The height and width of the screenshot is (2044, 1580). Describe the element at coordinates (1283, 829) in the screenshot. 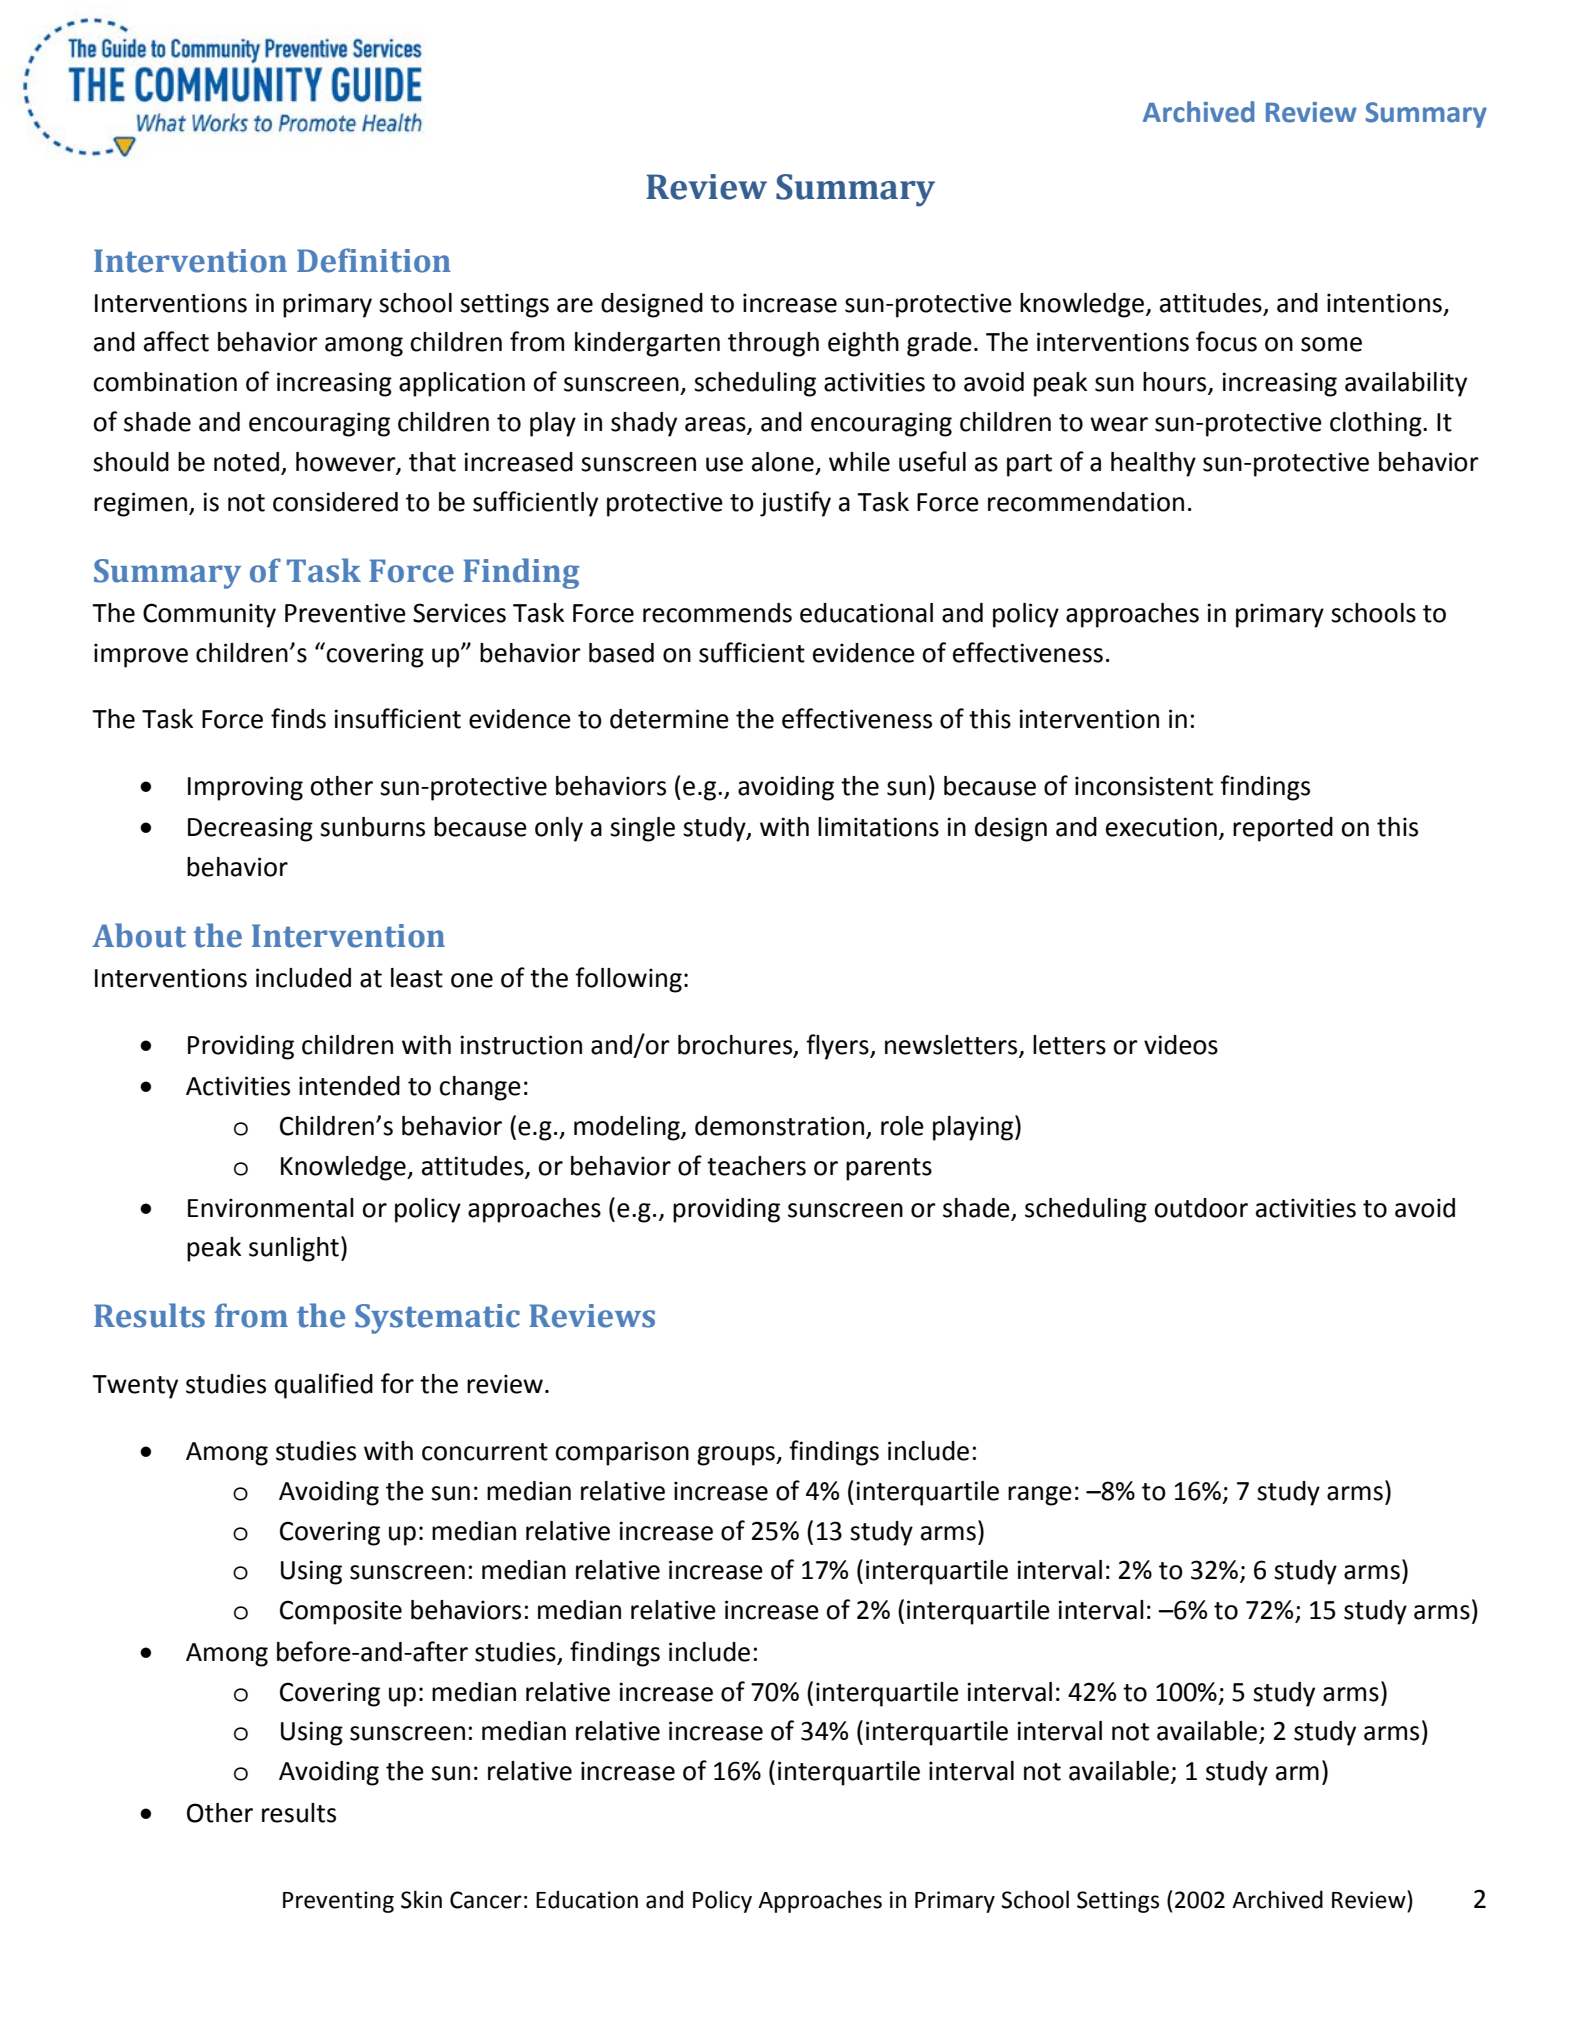

I see `reported` at that location.
